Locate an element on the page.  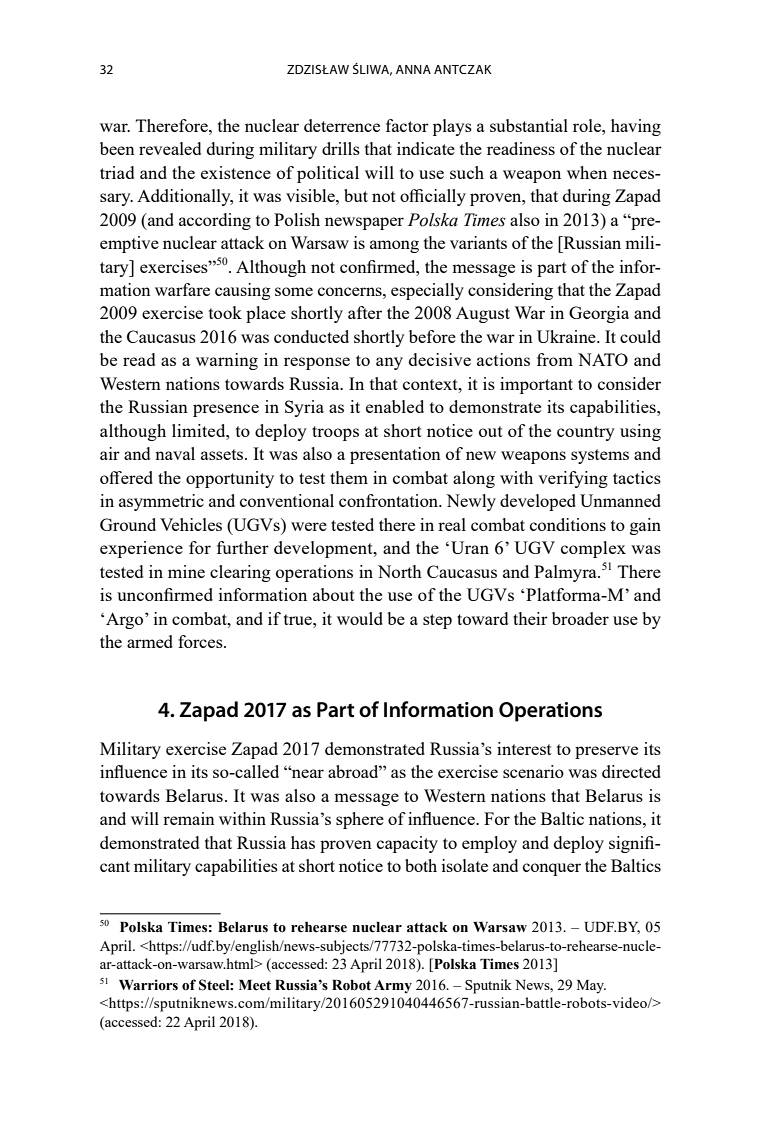
revealed is located at coordinates (170, 148).
